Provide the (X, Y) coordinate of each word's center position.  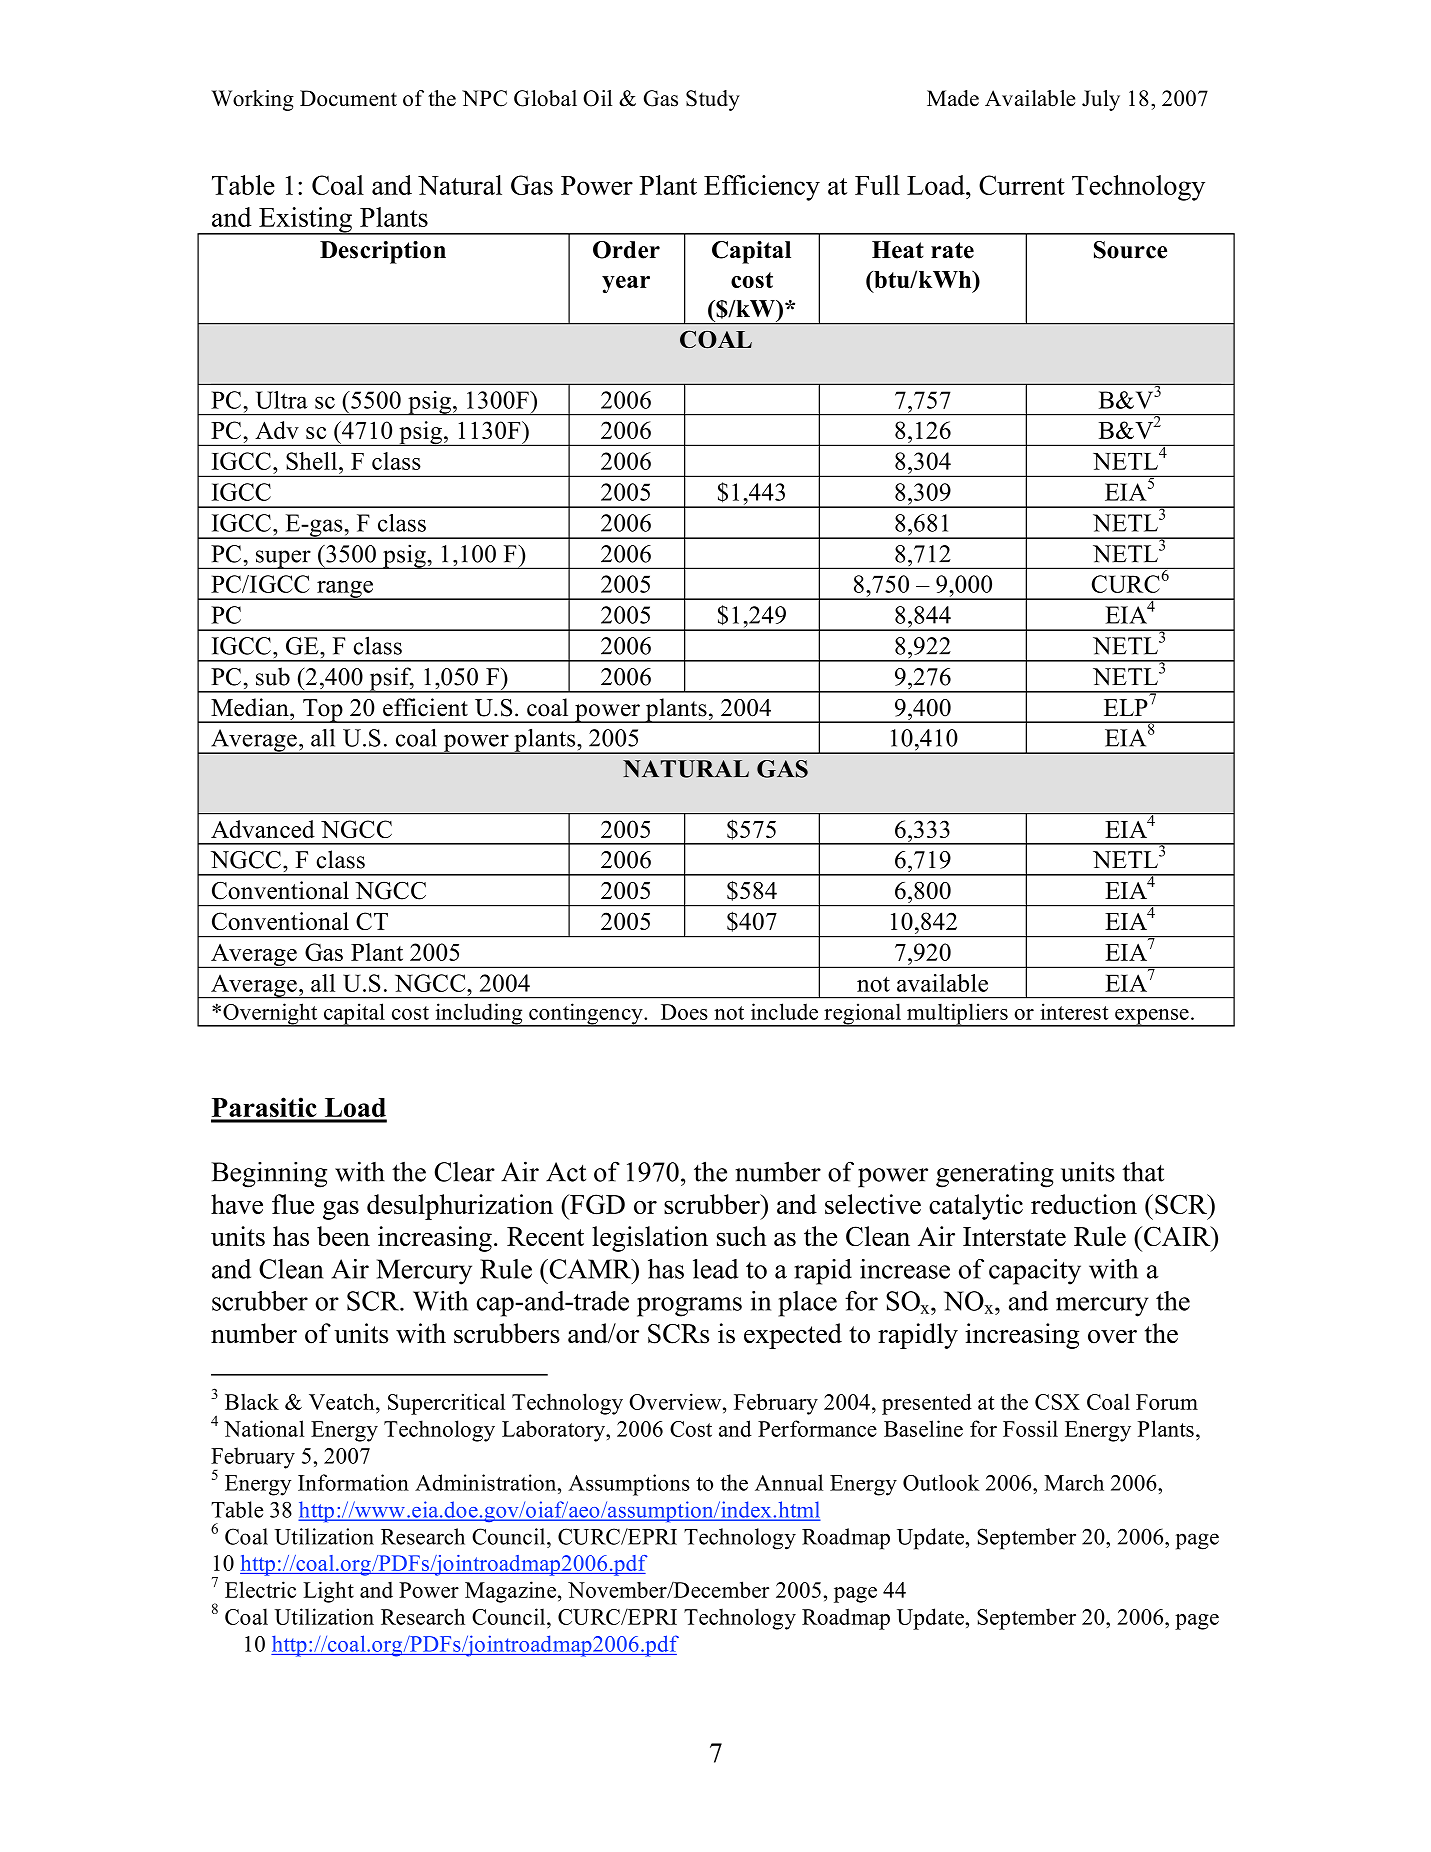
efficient (425, 707)
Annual (789, 1482)
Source (1130, 250)
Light (328, 1592)
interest (1074, 1011)
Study (713, 100)
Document (348, 98)
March (1074, 1482)
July (1101, 100)
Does (684, 1012)
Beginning (269, 1175)
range (345, 590)
